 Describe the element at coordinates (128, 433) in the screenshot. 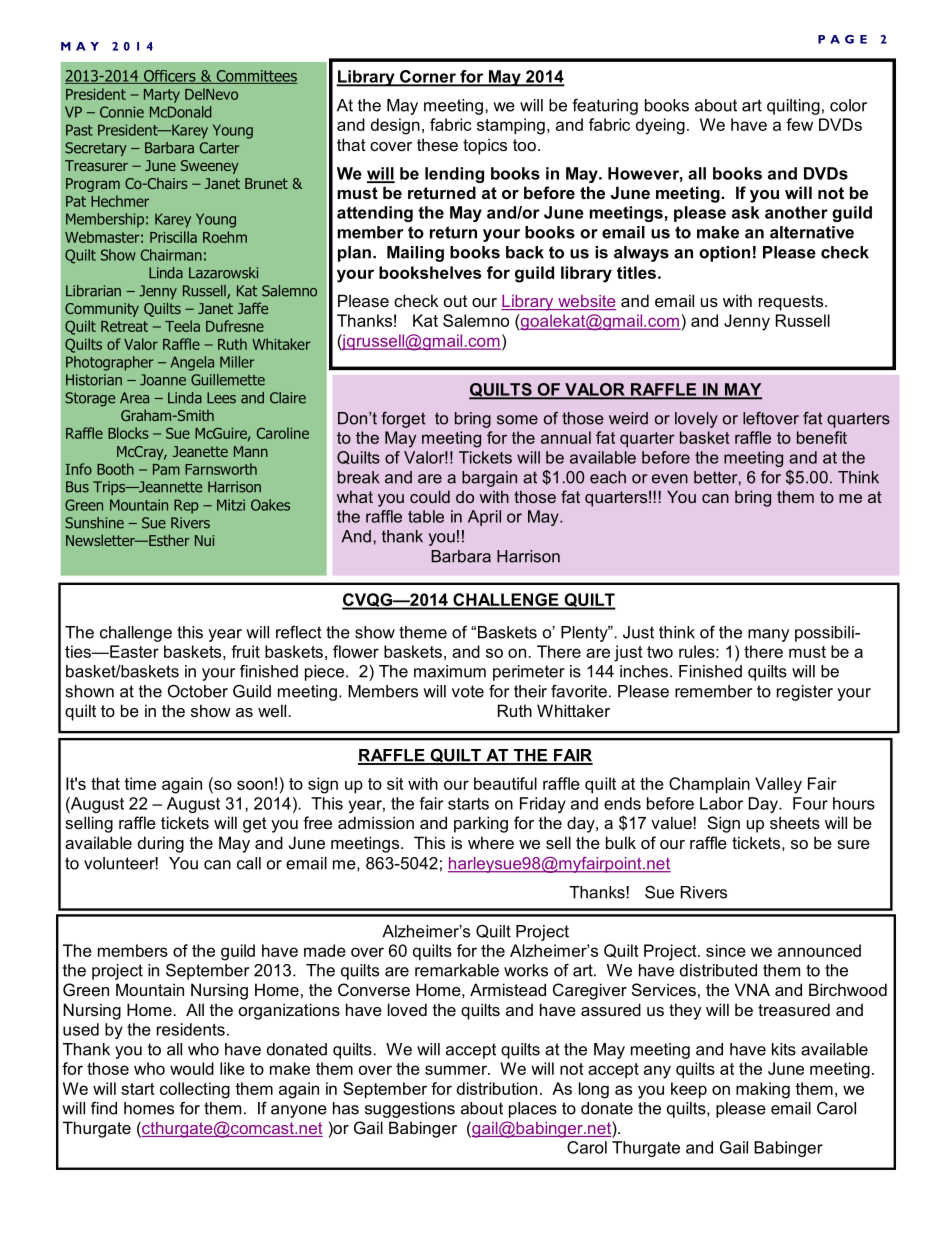

I see `Blocks` at that location.
